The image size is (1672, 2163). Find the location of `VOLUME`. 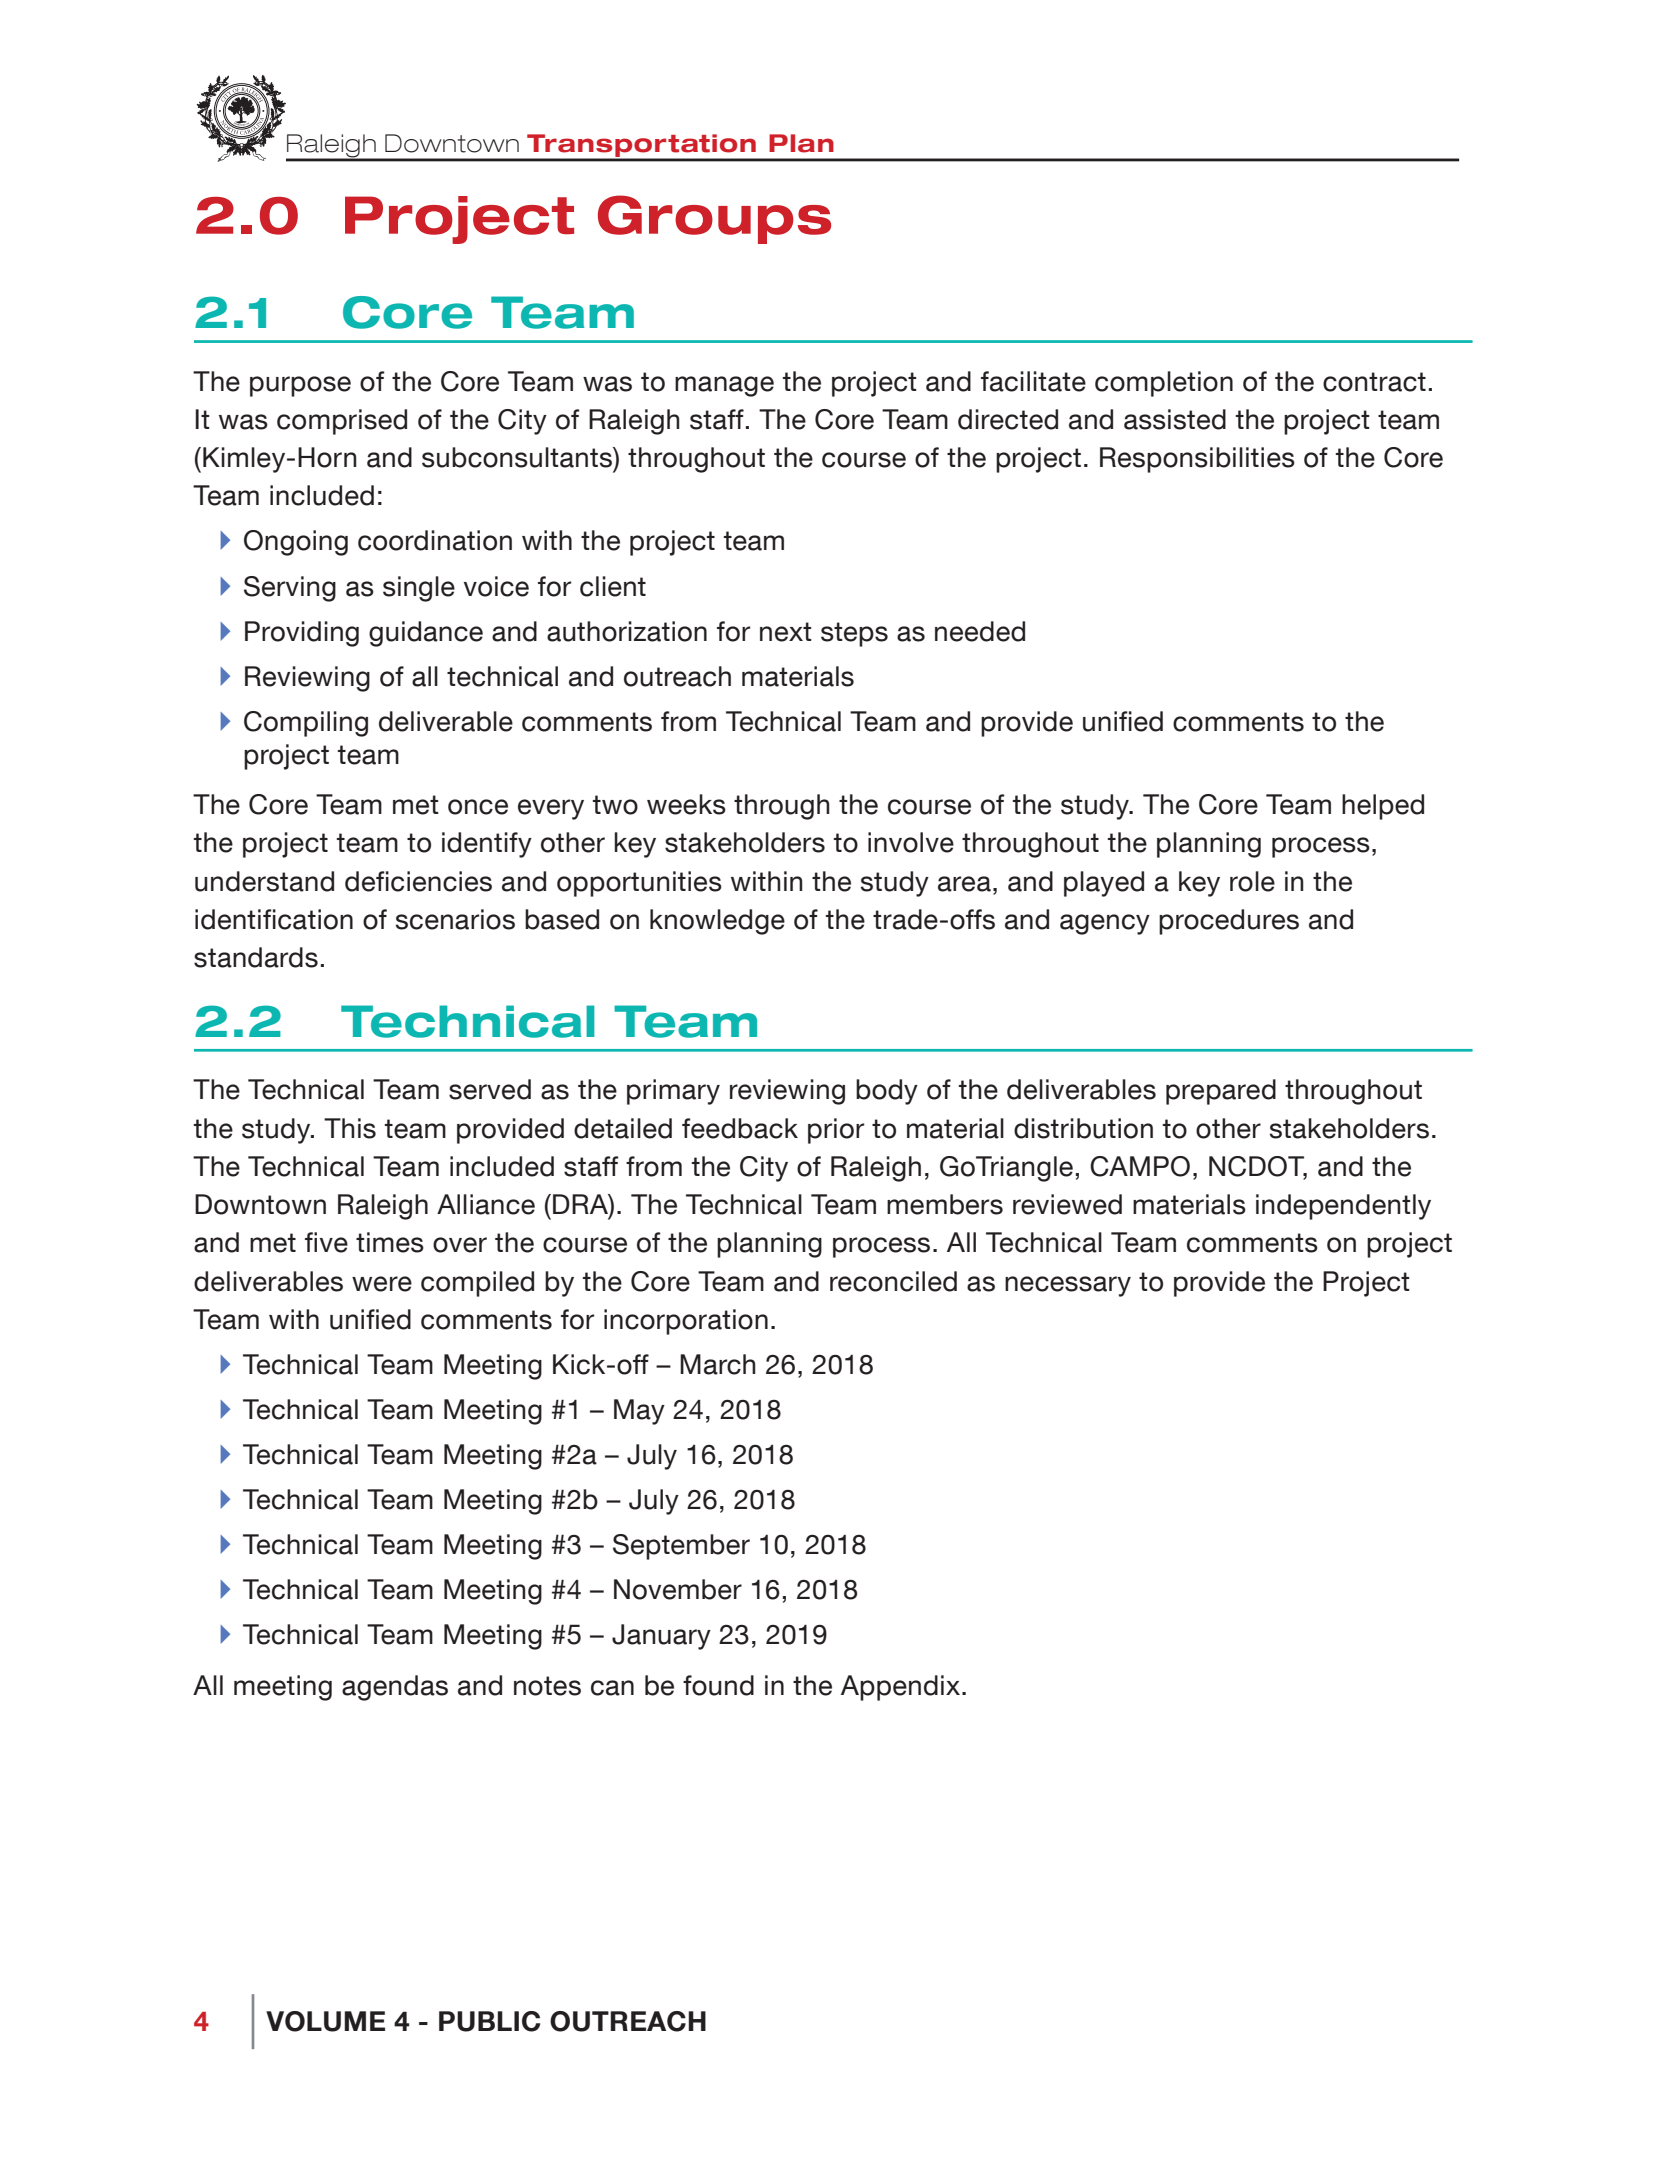

VOLUME is located at coordinates (325, 2021).
